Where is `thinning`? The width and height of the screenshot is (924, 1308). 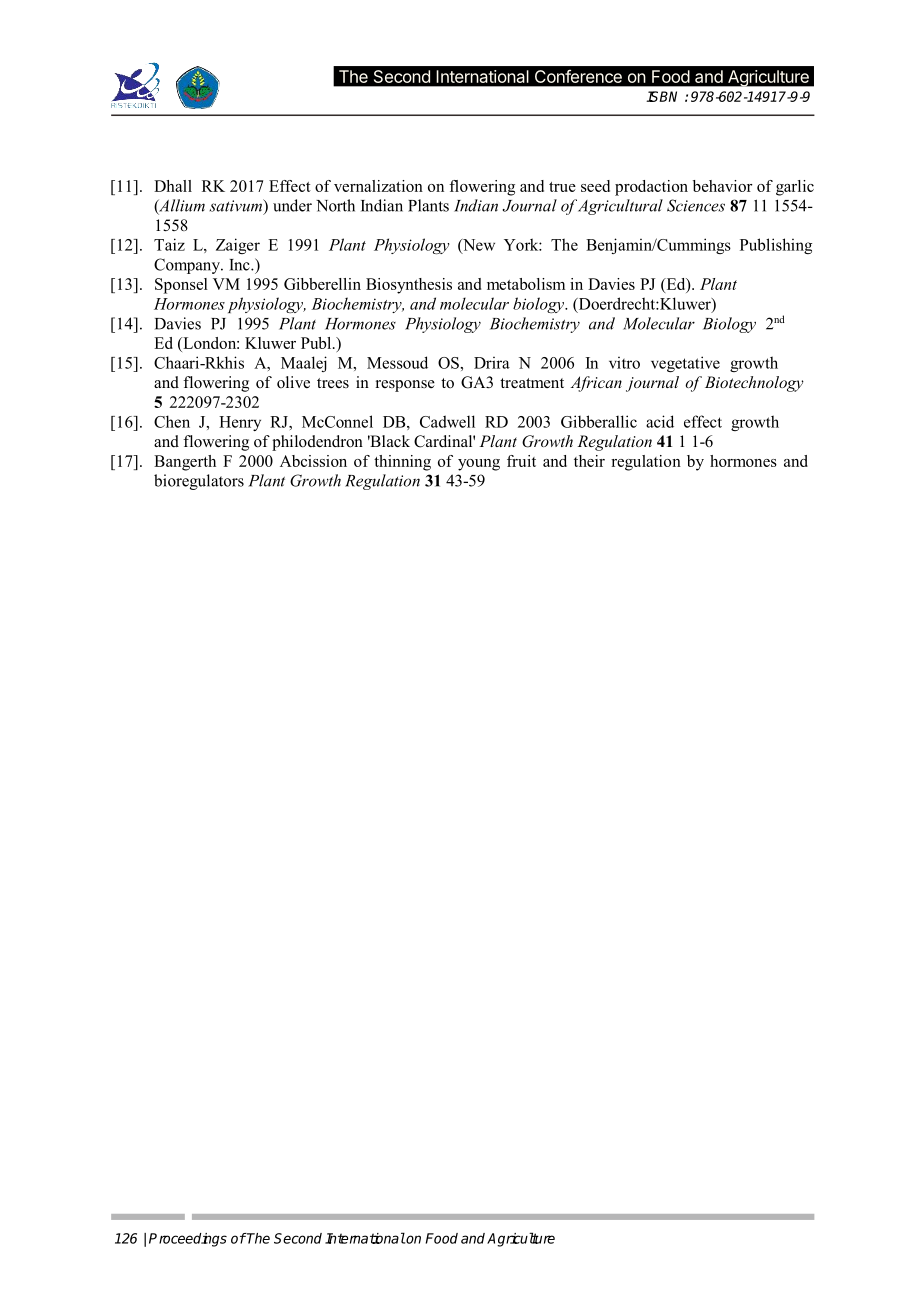 thinning is located at coordinates (402, 463).
